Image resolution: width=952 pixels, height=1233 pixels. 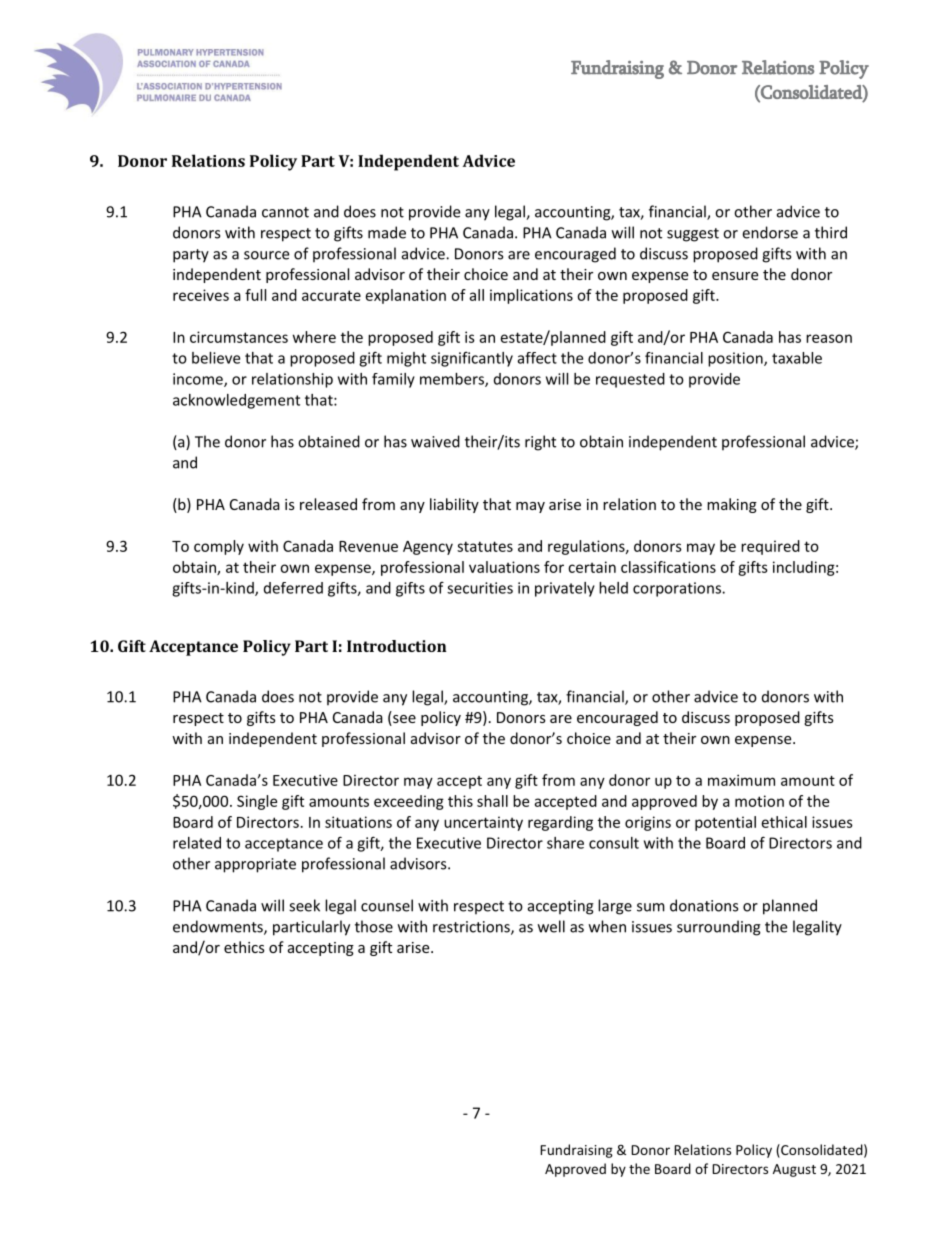 What do you see at coordinates (770, 232) in the screenshot?
I see `endorse` at bounding box center [770, 232].
